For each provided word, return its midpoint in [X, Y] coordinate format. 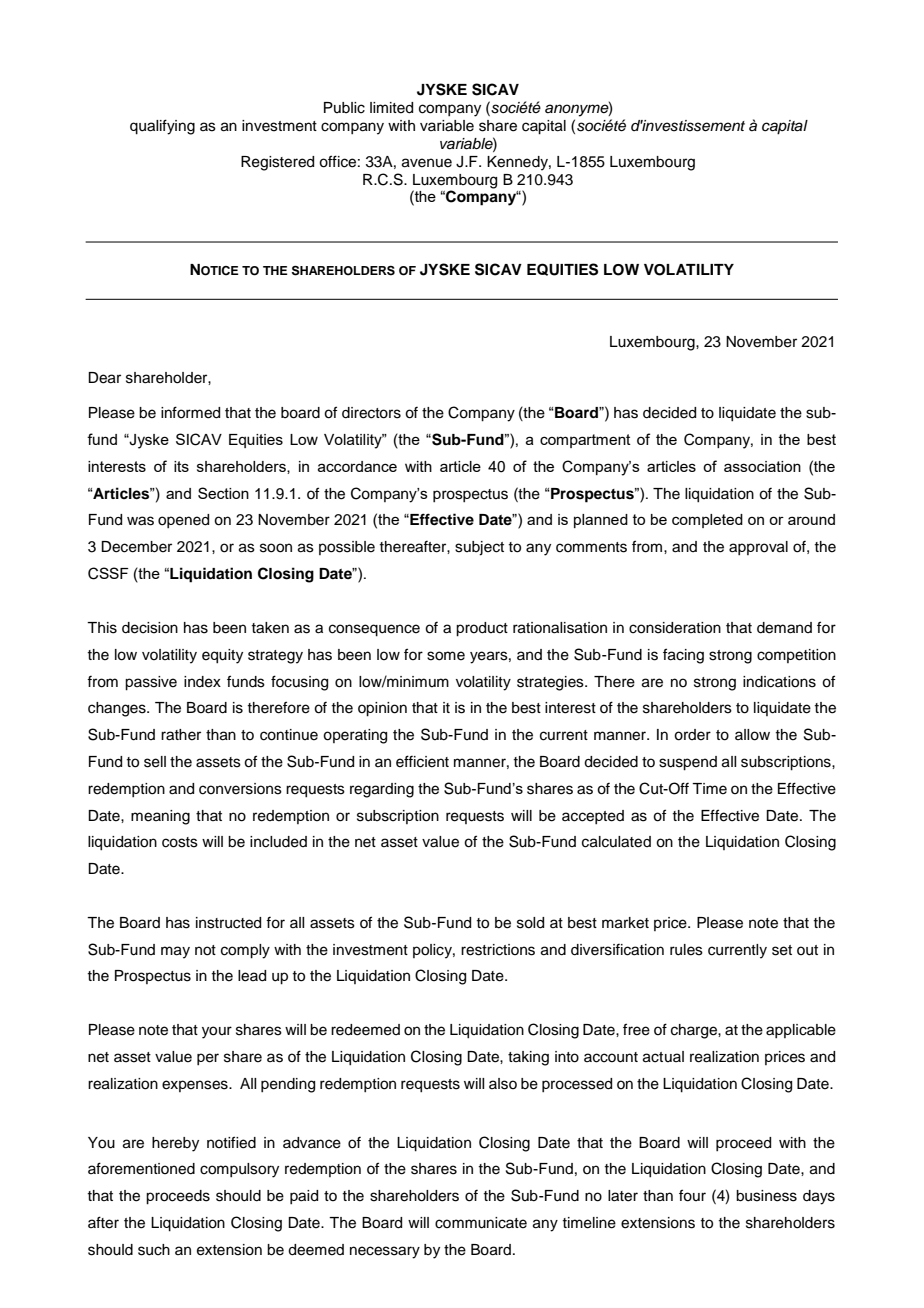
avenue [427, 163]
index [202, 682]
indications [779, 682]
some [446, 656]
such [154, 1250]
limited [391, 108]
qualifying [162, 127]
